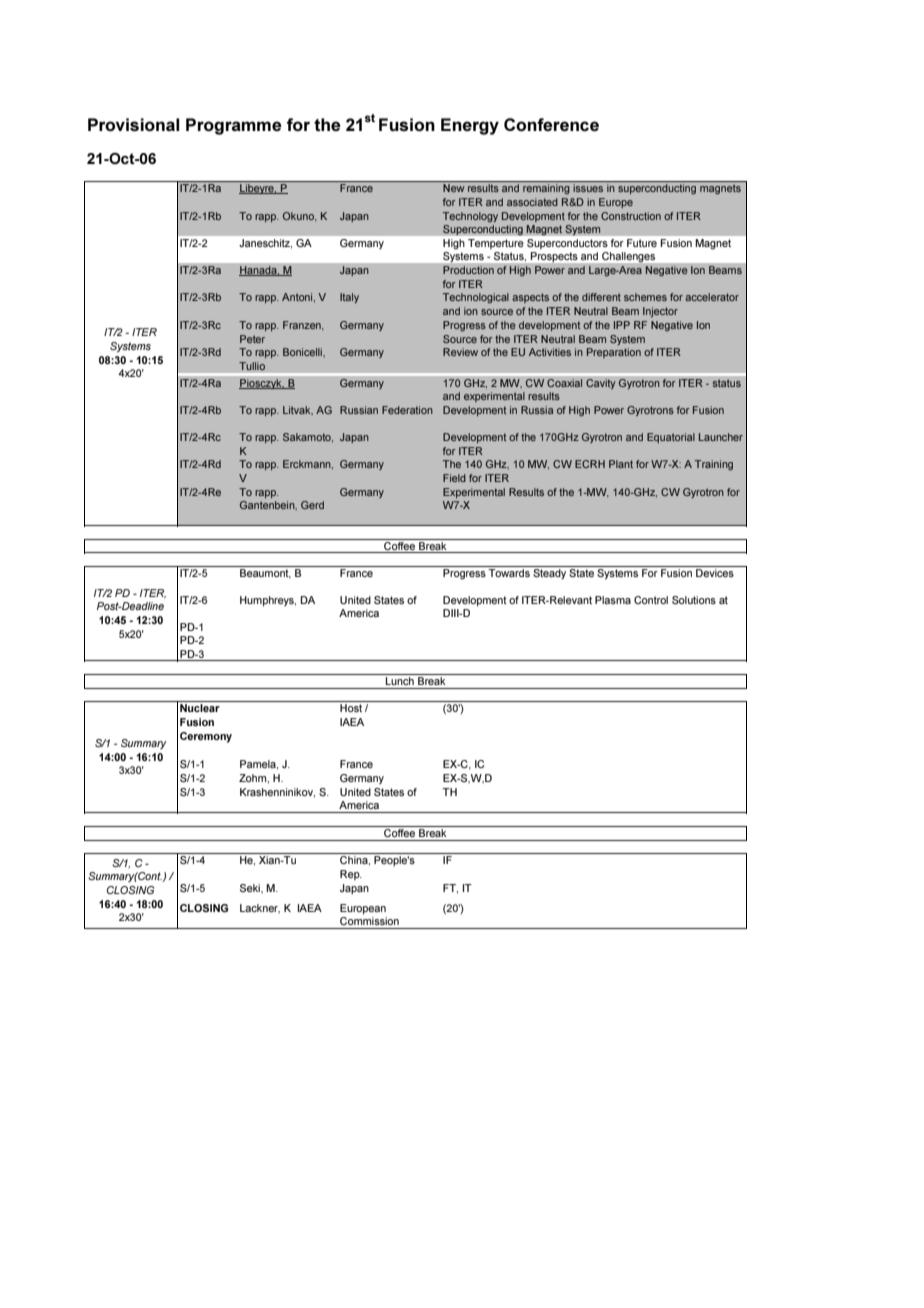 This screenshot has height=1308, width=924. I want to click on Field, so click(454, 478).
